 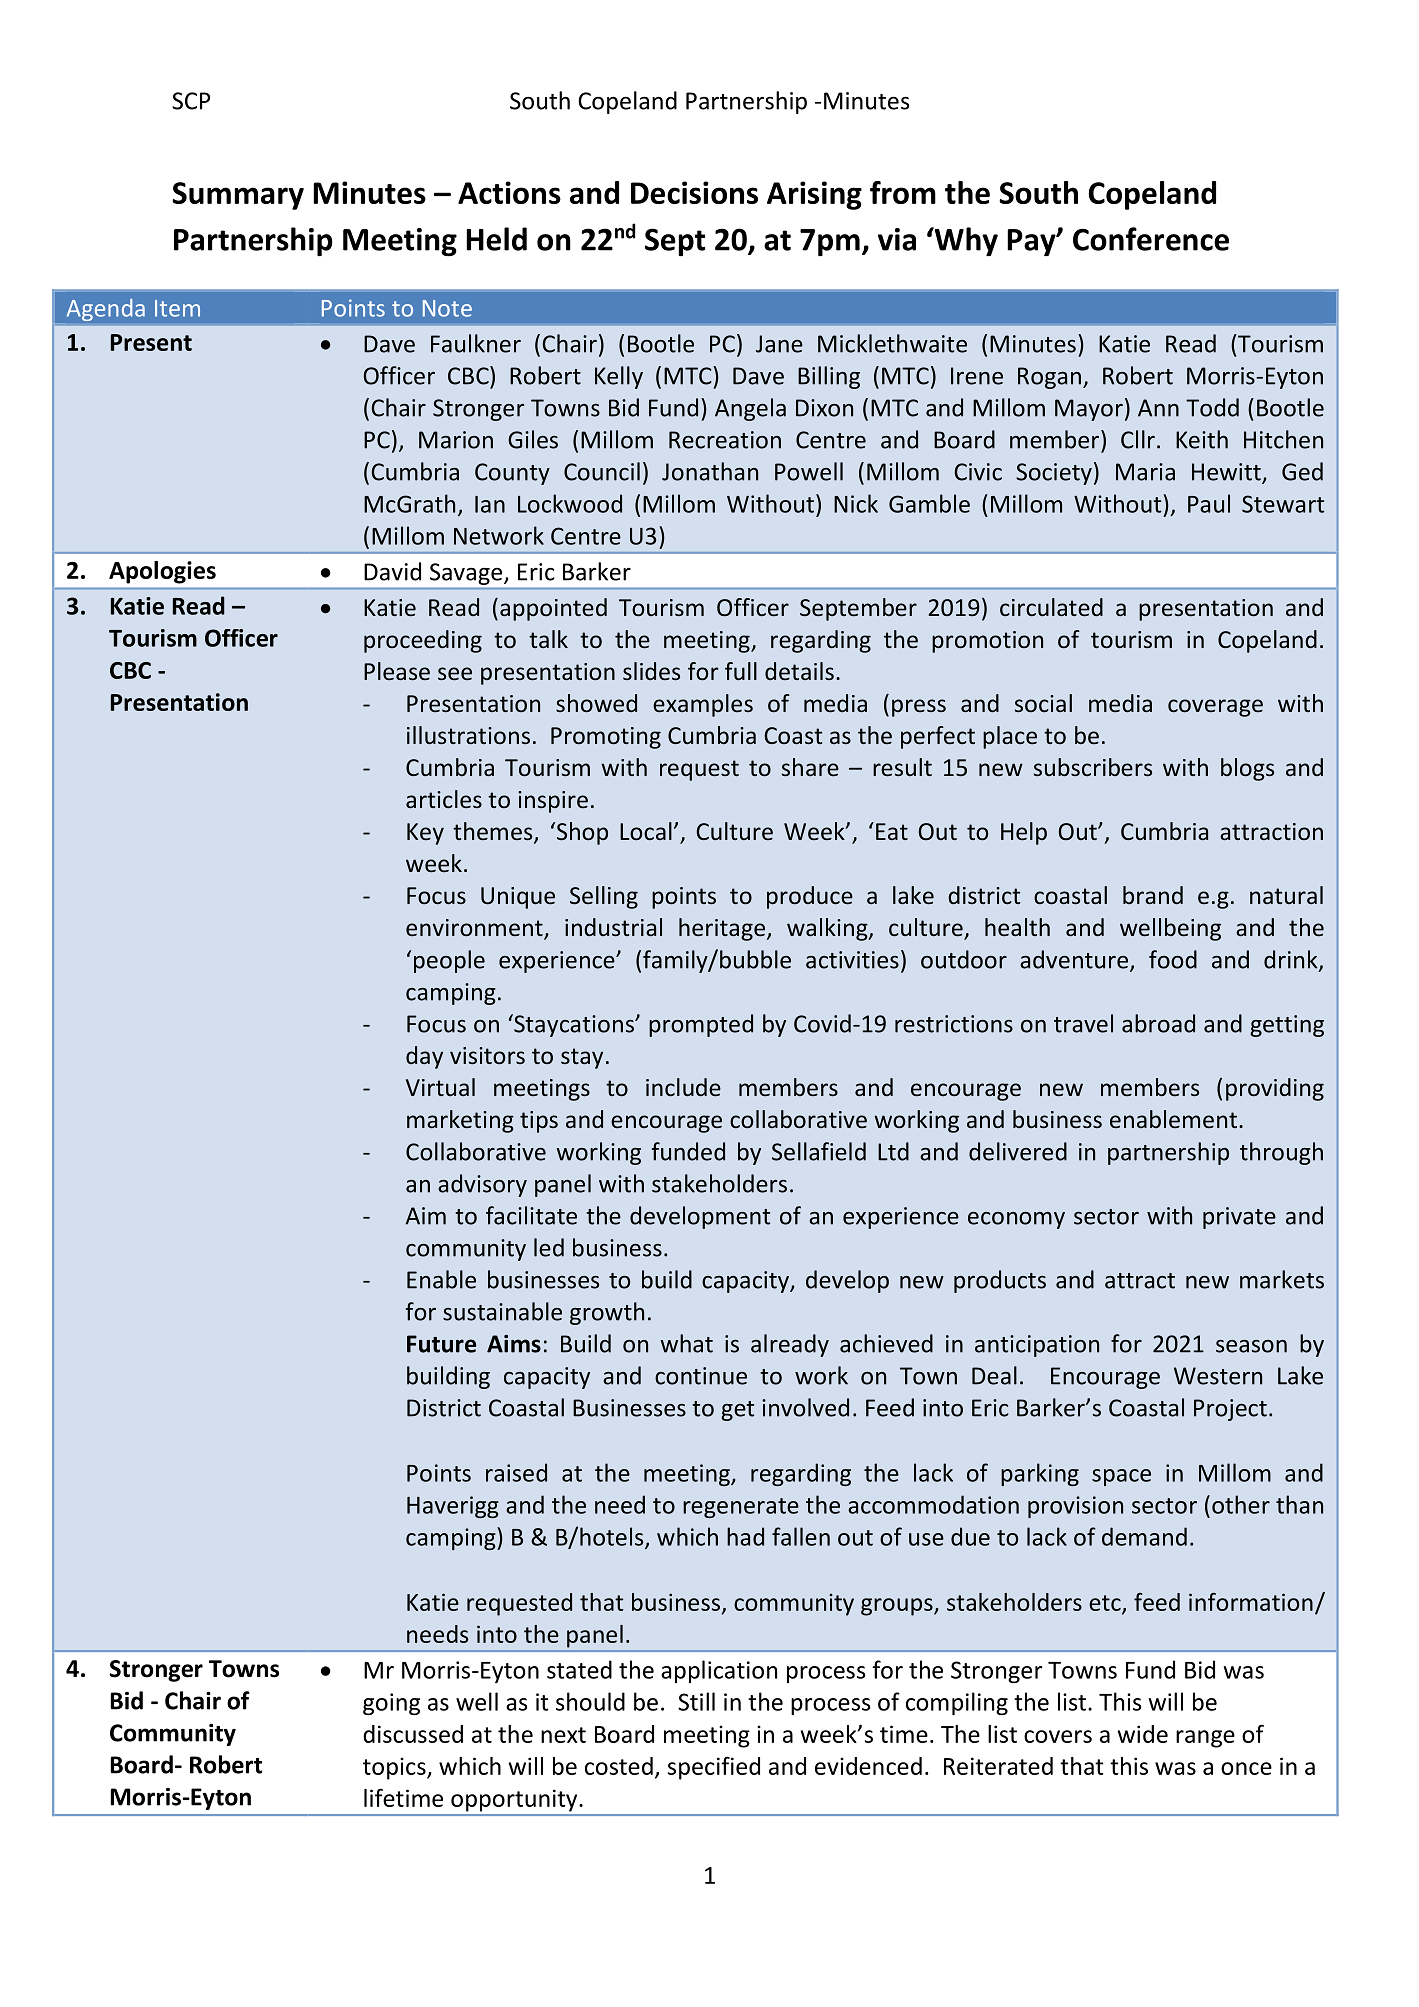 What do you see at coordinates (1215, 708) in the document?
I see `coverage` at bounding box center [1215, 708].
